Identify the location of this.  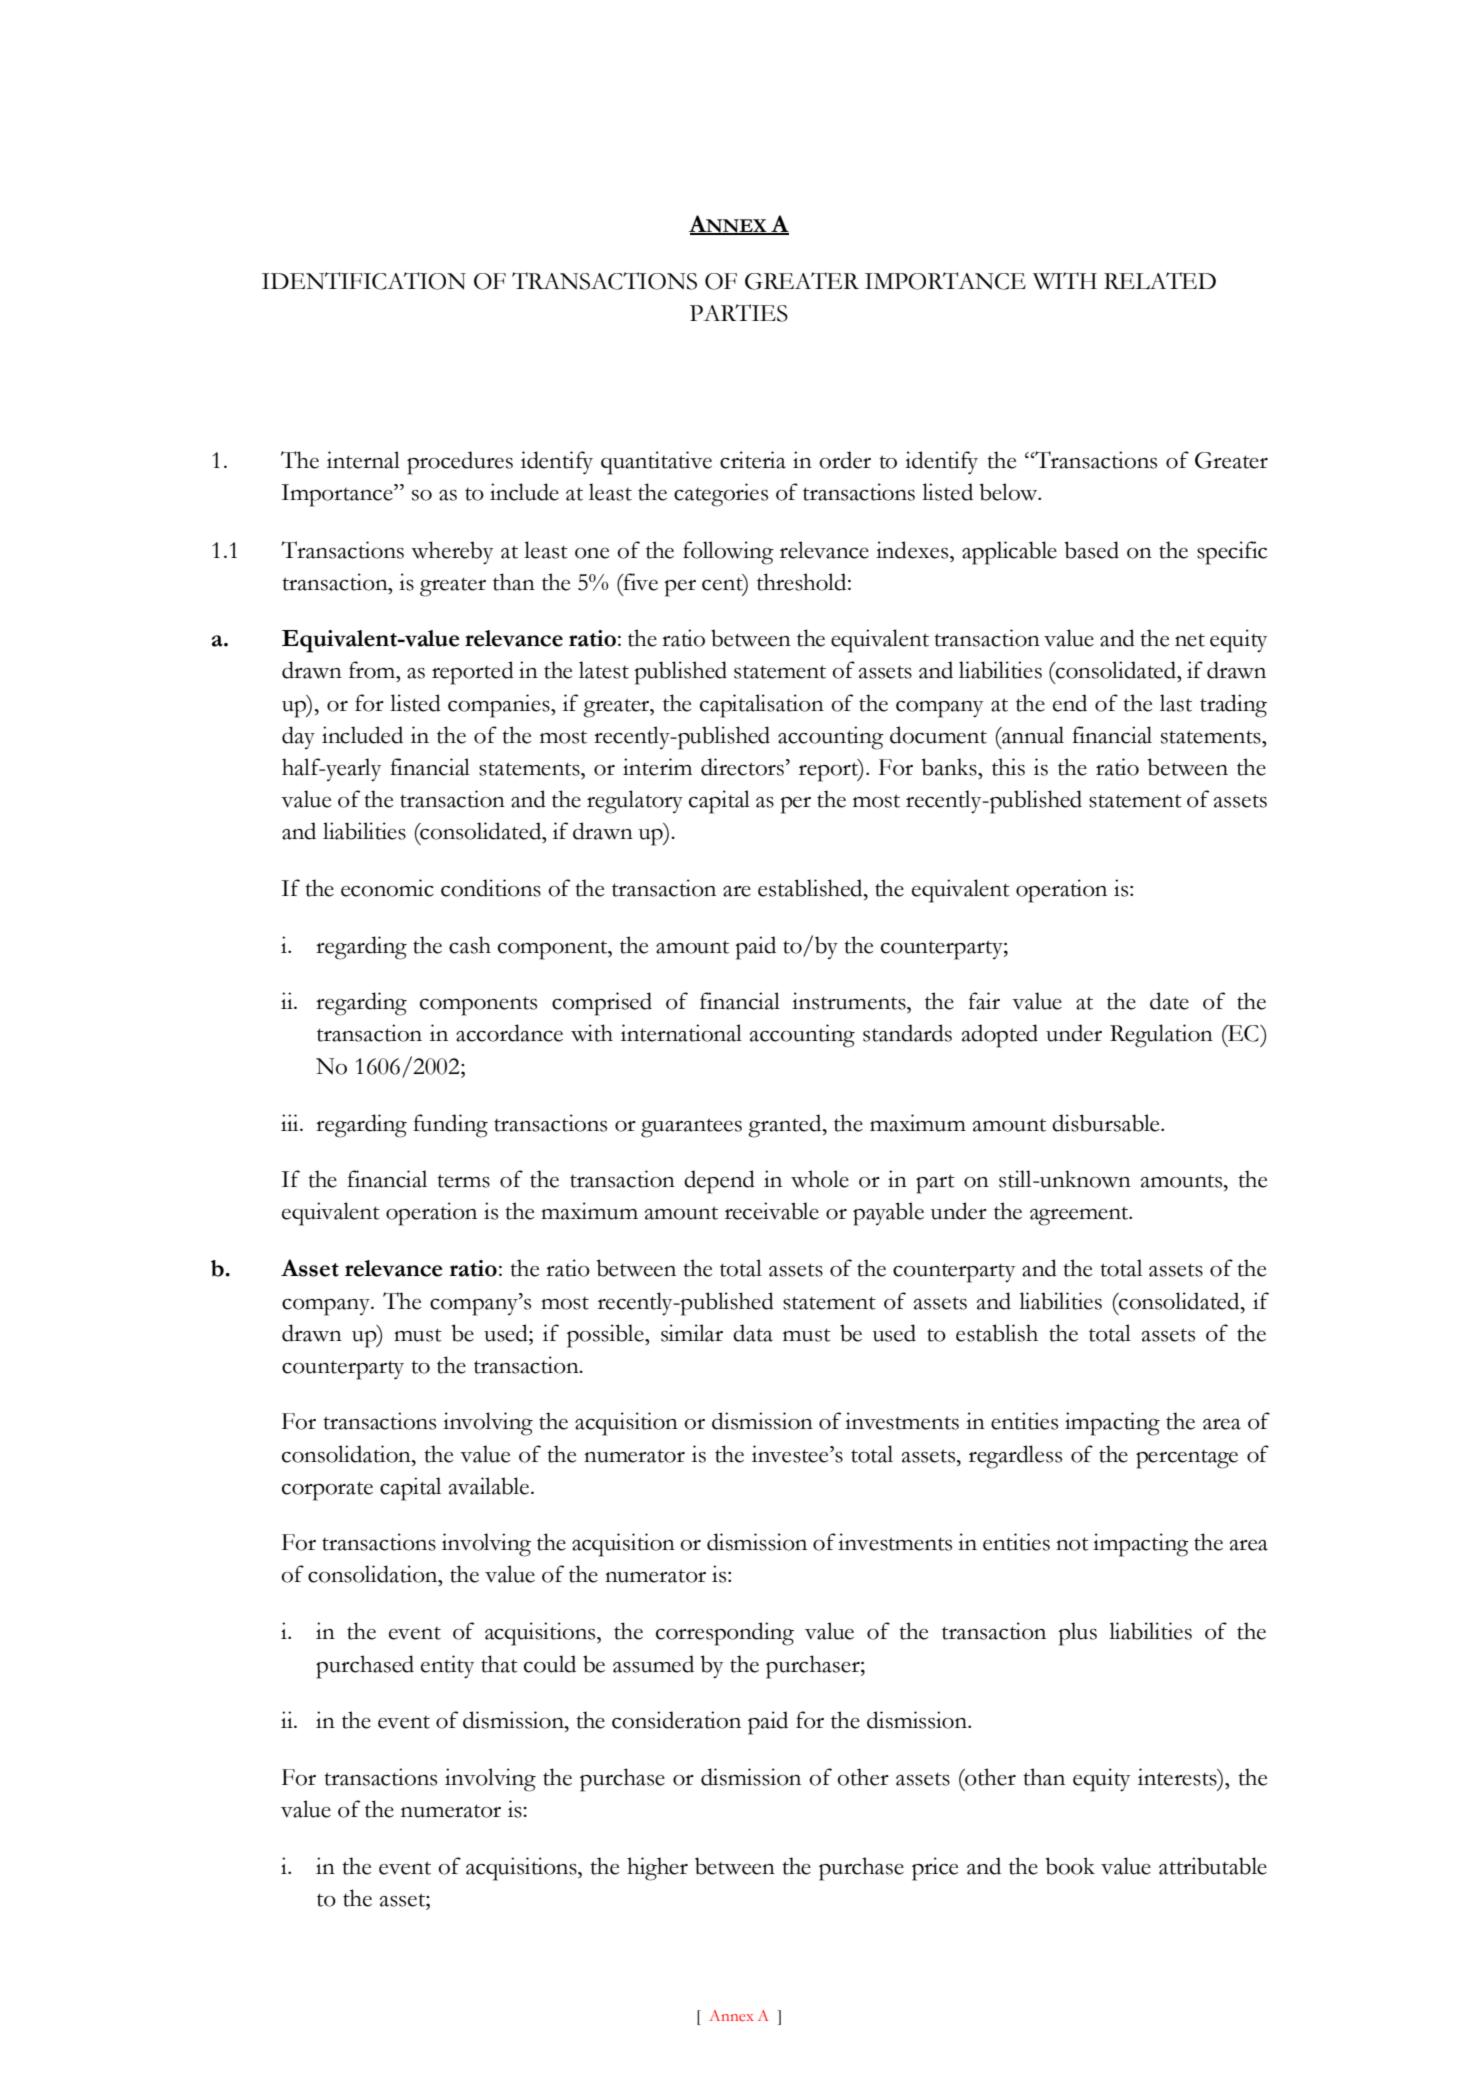
(1008, 767).
